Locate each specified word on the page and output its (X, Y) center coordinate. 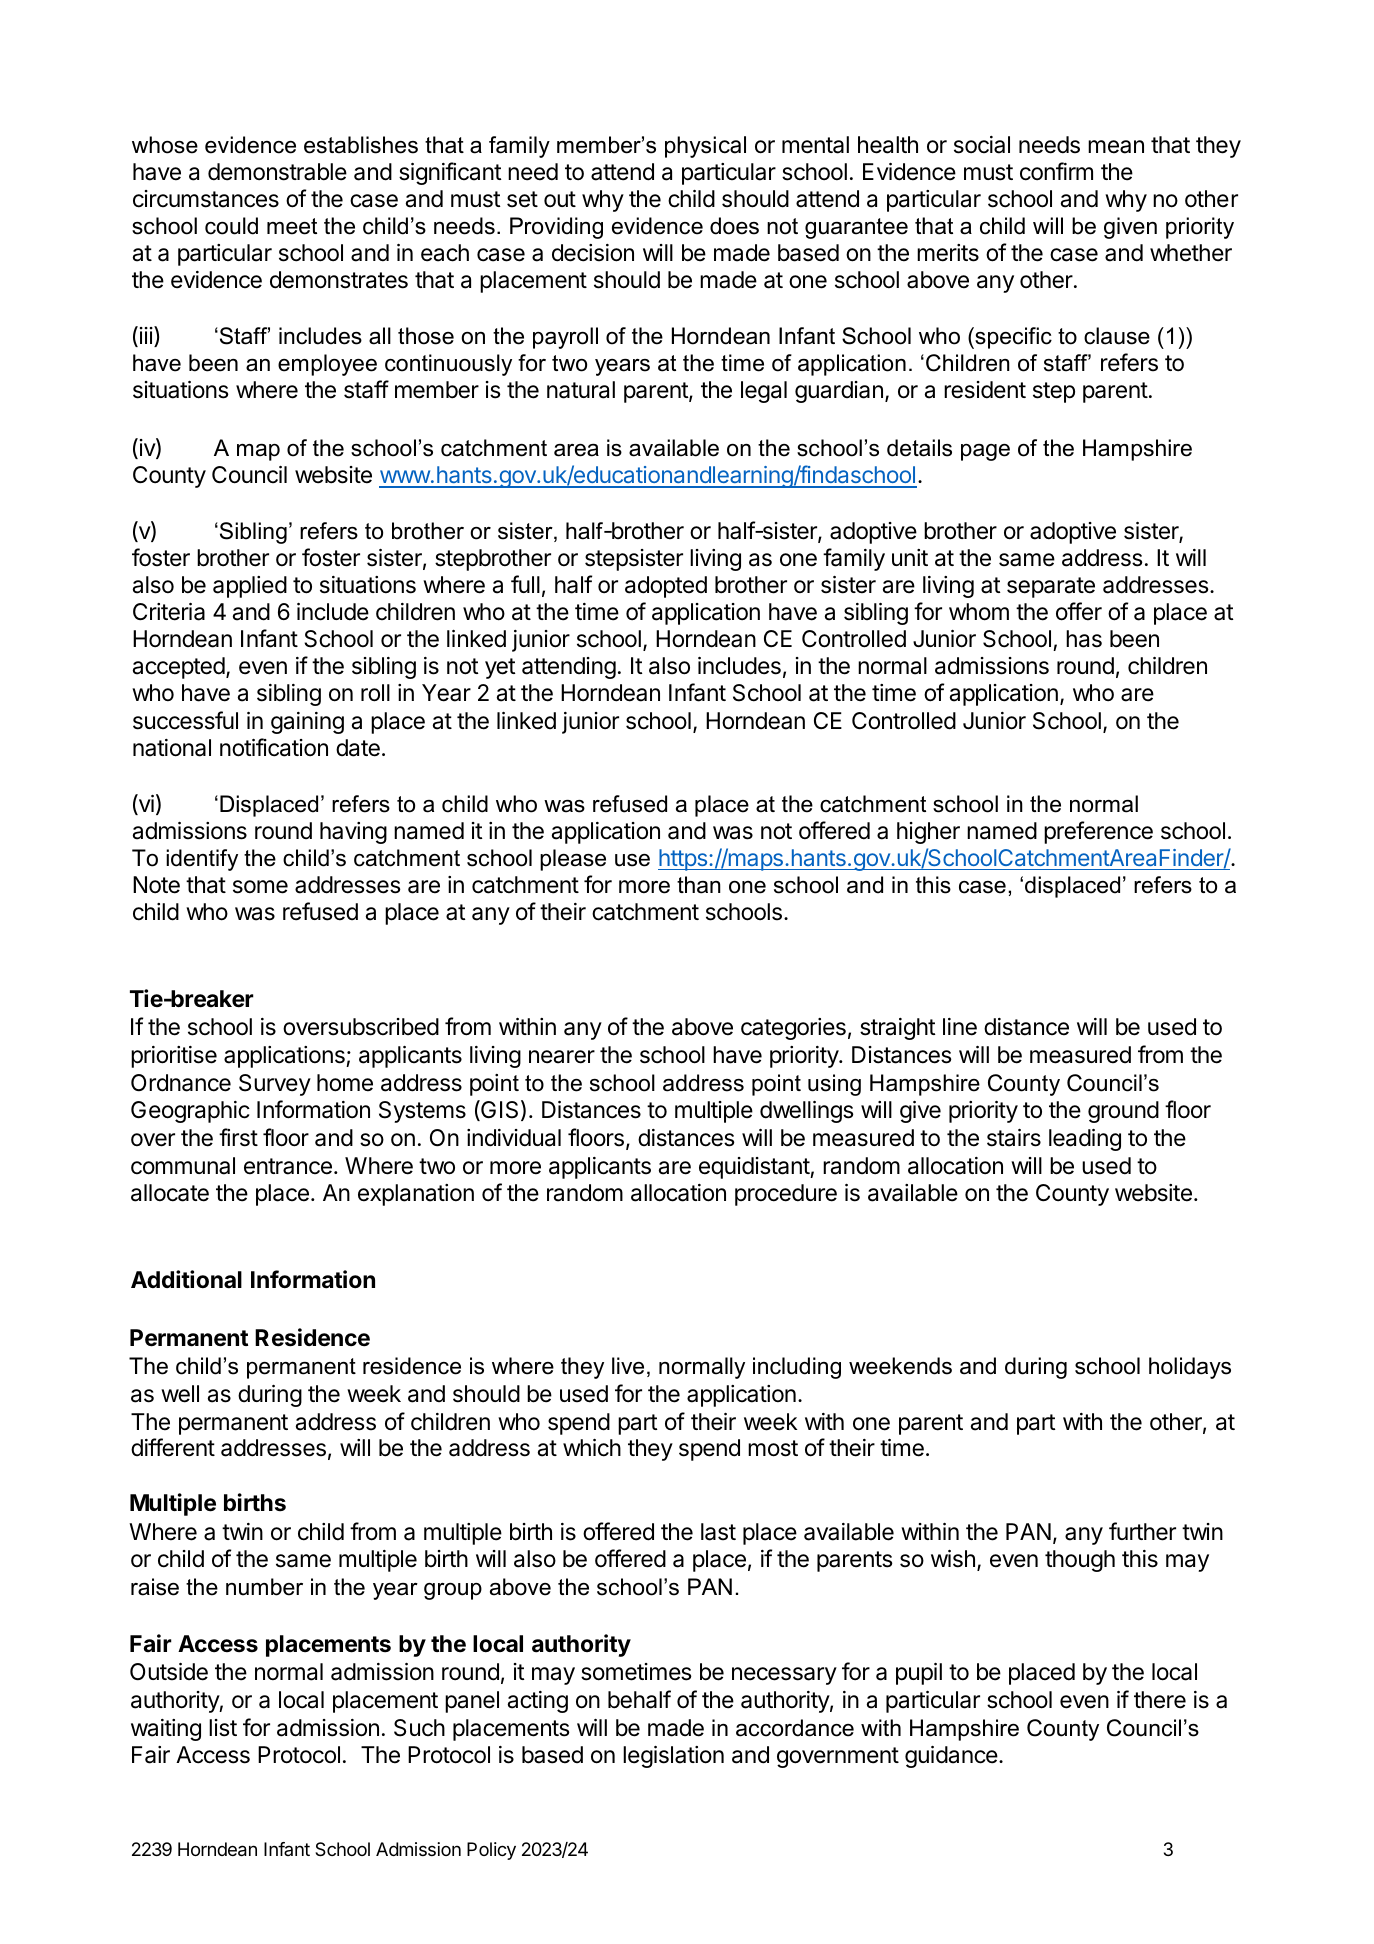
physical (705, 147)
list (223, 1728)
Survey (275, 1085)
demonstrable (277, 172)
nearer (562, 1057)
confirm (1056, 171)
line (960, 1027)
